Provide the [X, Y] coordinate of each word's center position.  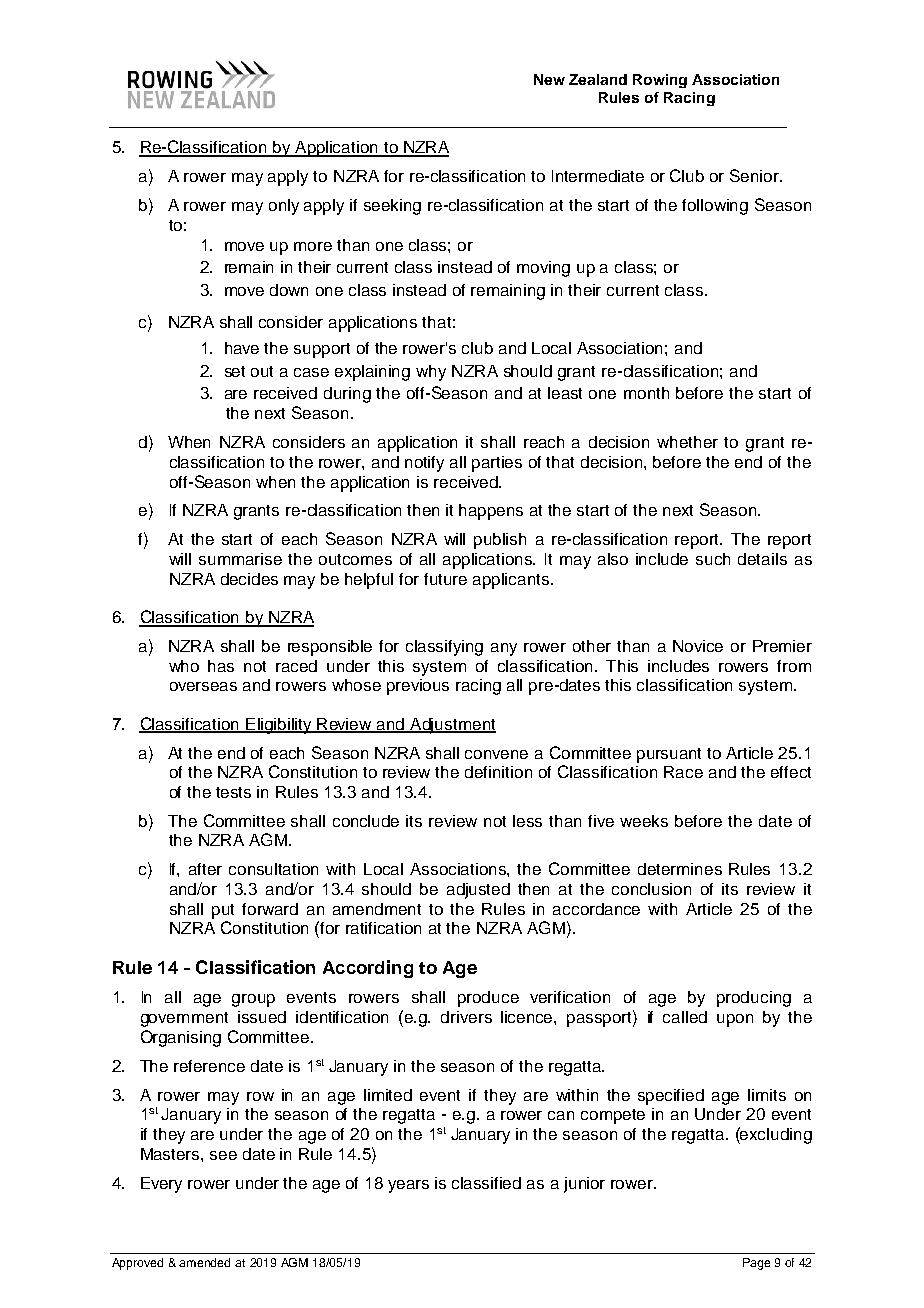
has [221, 666]
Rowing [660, 81]
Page [756, 1264]
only [284, 207]
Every [161, 1185]
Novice [698, 646]
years [408, 1186]
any [504, 649]
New [549, 79]
